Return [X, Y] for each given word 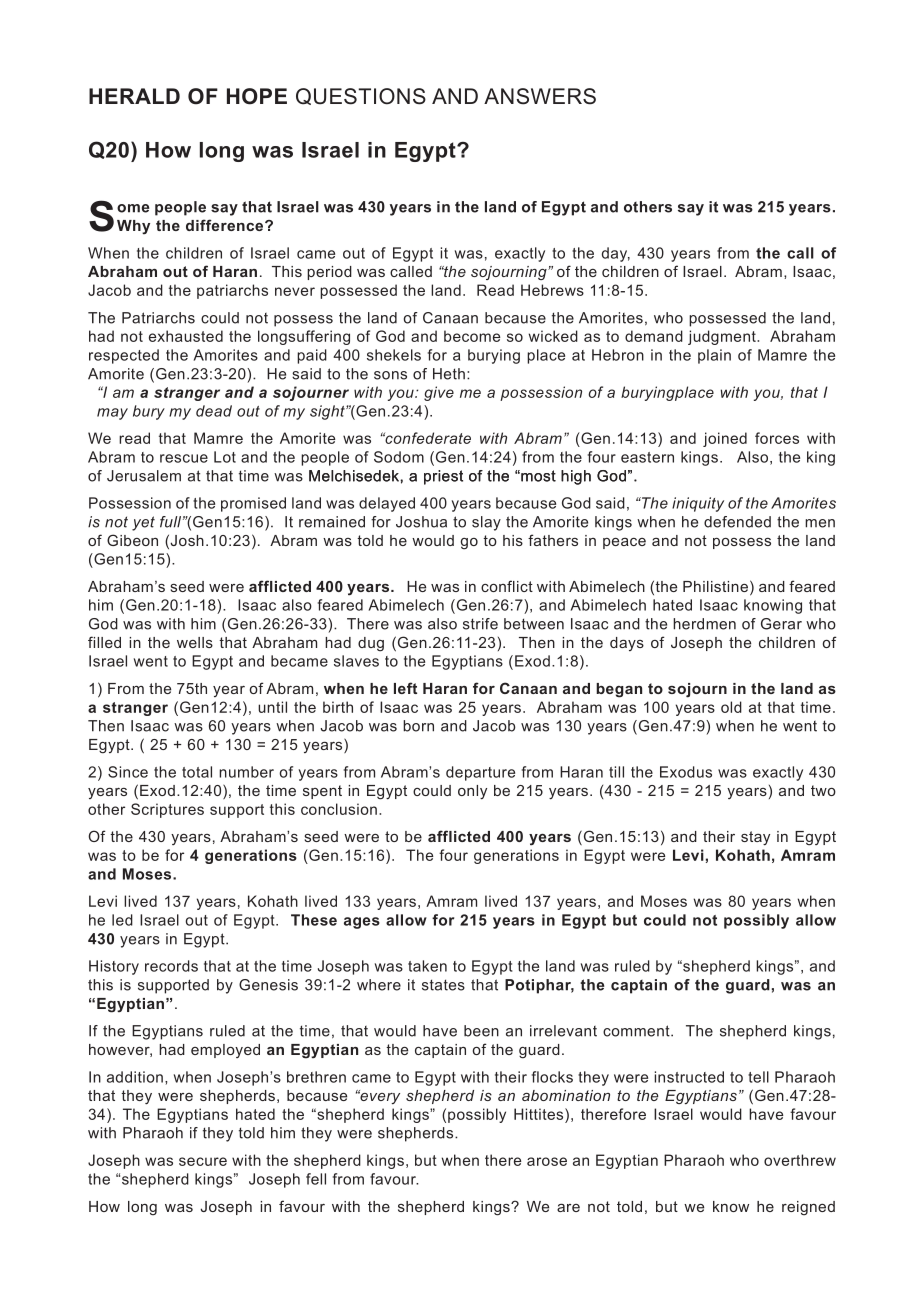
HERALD [134, 96]
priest [443, 477]
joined [725, 439]
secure [203, 1161]
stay [755, 838]
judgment [723, 337]
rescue [184, 458]
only [472, 792]
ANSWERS [540, 96]
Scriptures [167, 810]
